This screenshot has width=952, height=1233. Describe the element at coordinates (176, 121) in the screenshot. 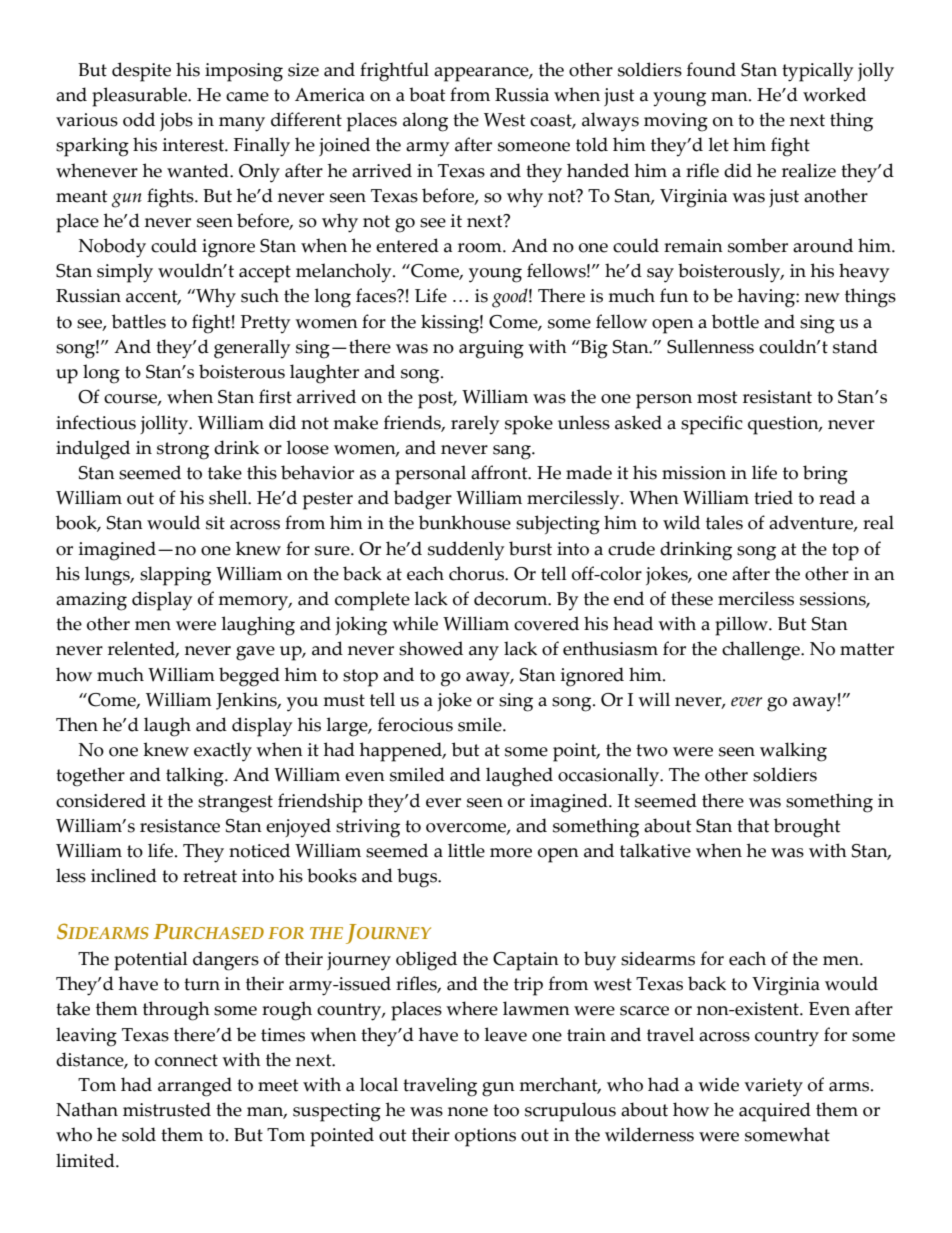

I see `jobs` at that location.
